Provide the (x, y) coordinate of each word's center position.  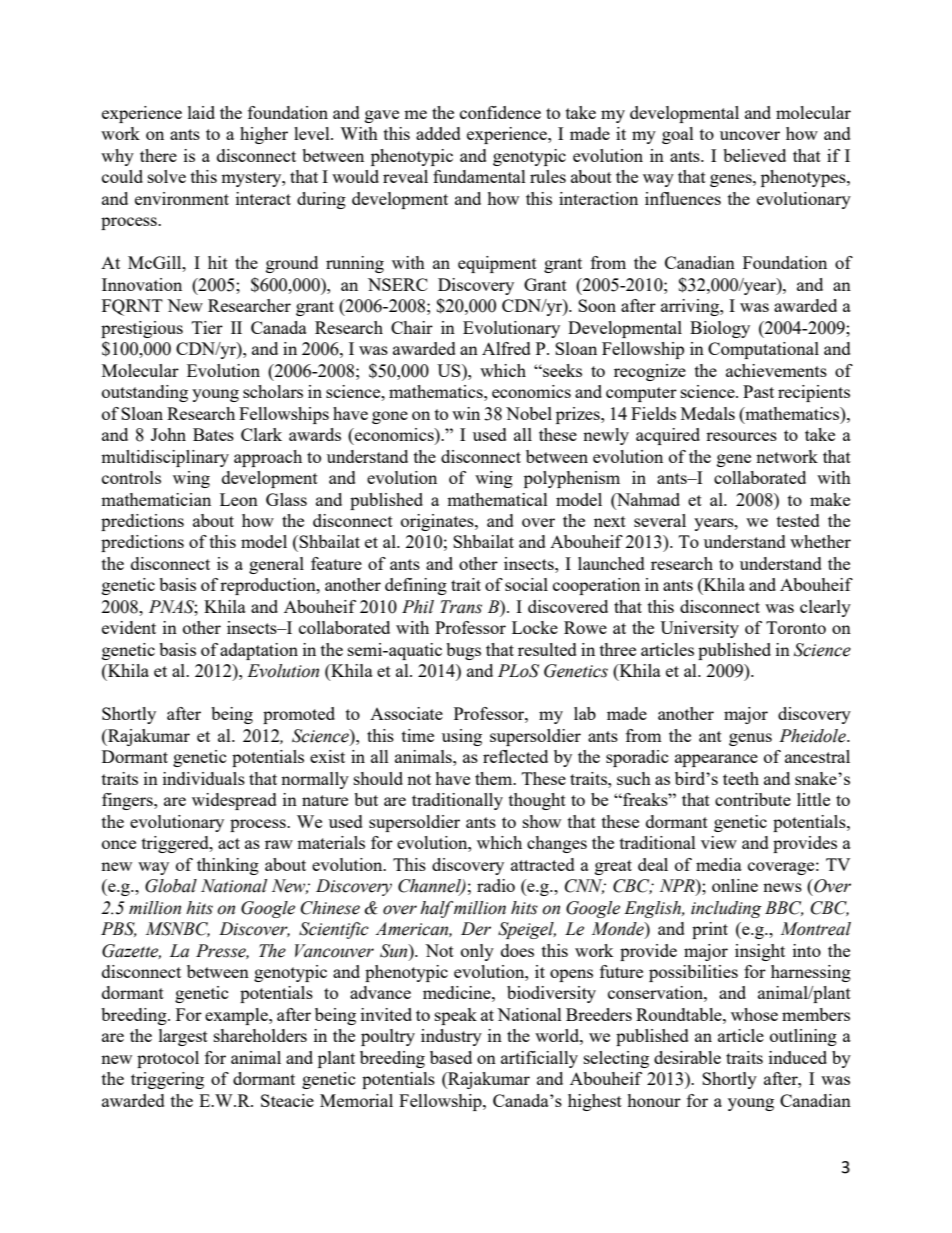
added (438, 133)
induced (798, 1057)
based (451, 1057)
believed (754, 155)
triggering (167, 1080)
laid (201, 112)
